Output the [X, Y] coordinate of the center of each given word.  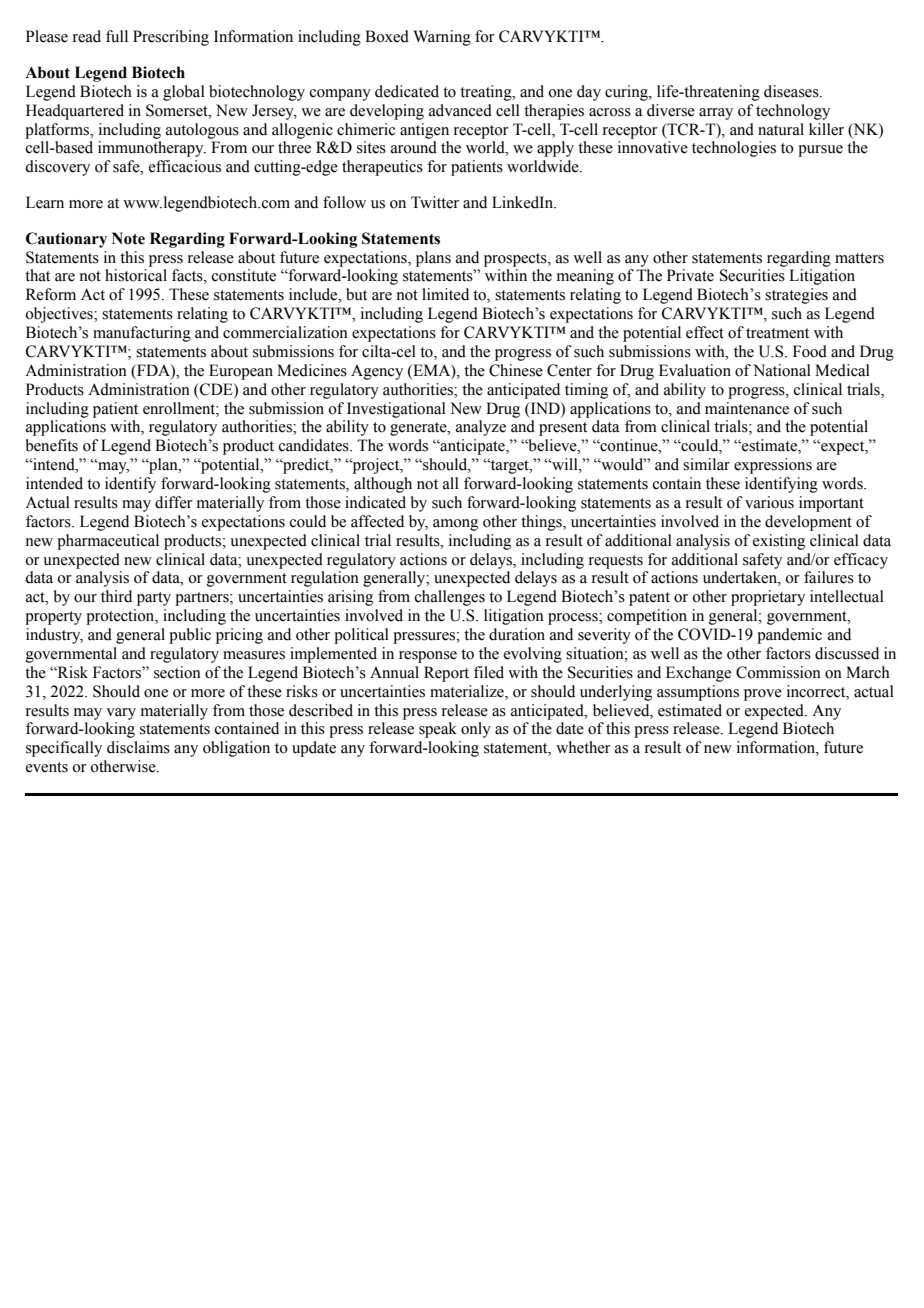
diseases [792, 91]
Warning [442, 38]
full [117, 36]
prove [763, 695]
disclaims [138, 747]
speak [438, 730]
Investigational [396, 410]
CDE [216, 389]
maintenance [747, 408]
